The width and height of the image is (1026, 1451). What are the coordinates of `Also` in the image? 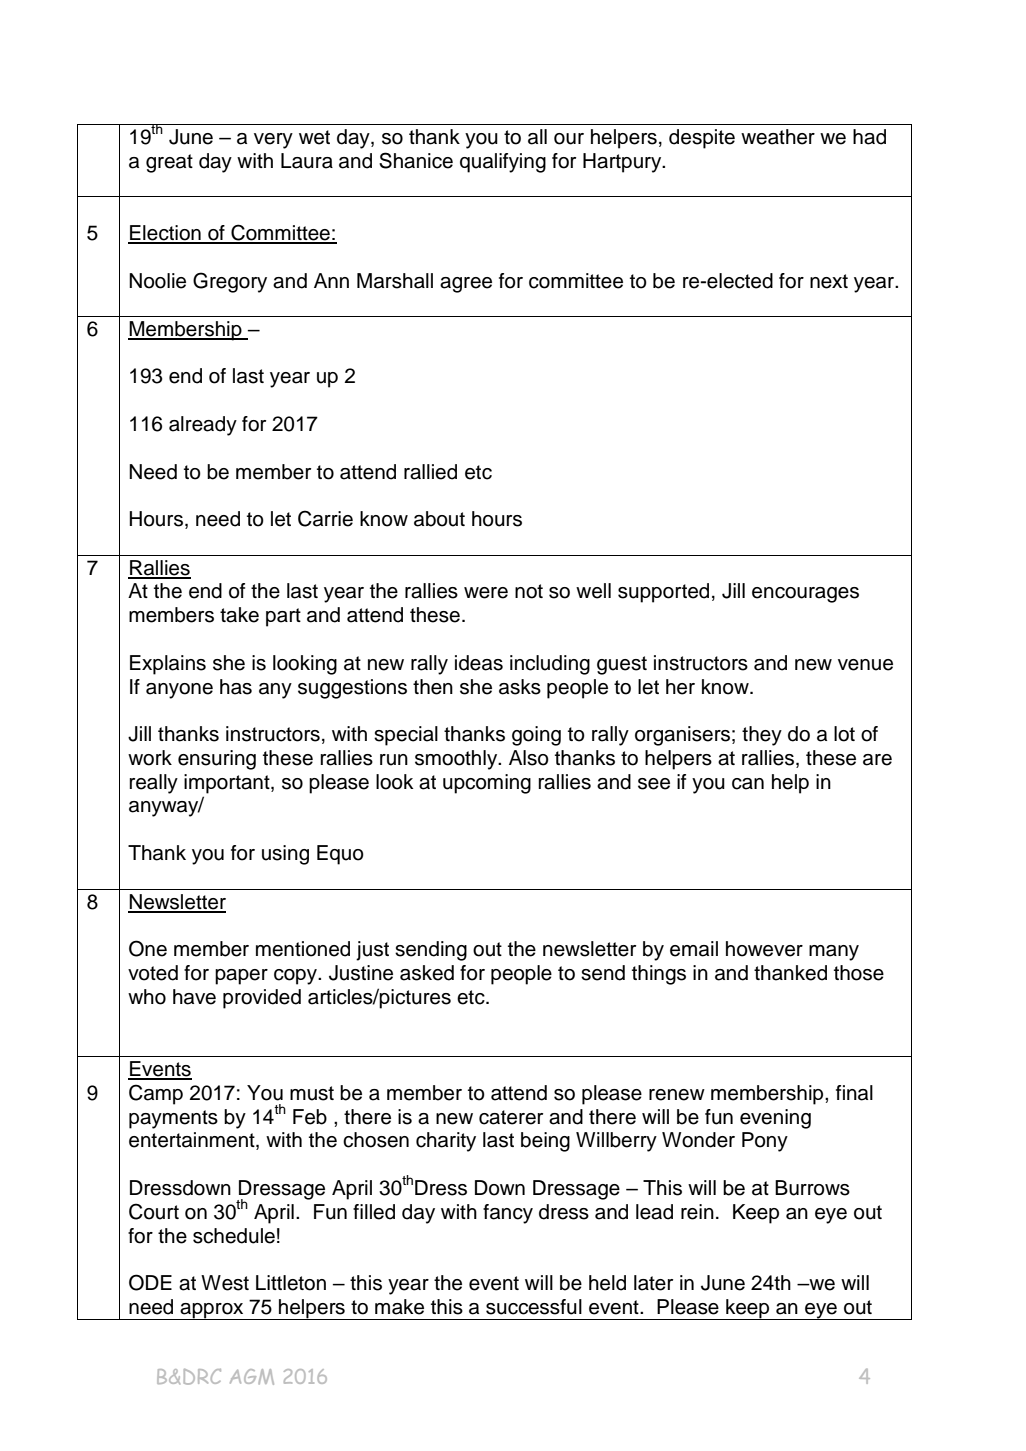 It's located at (529, 758).
